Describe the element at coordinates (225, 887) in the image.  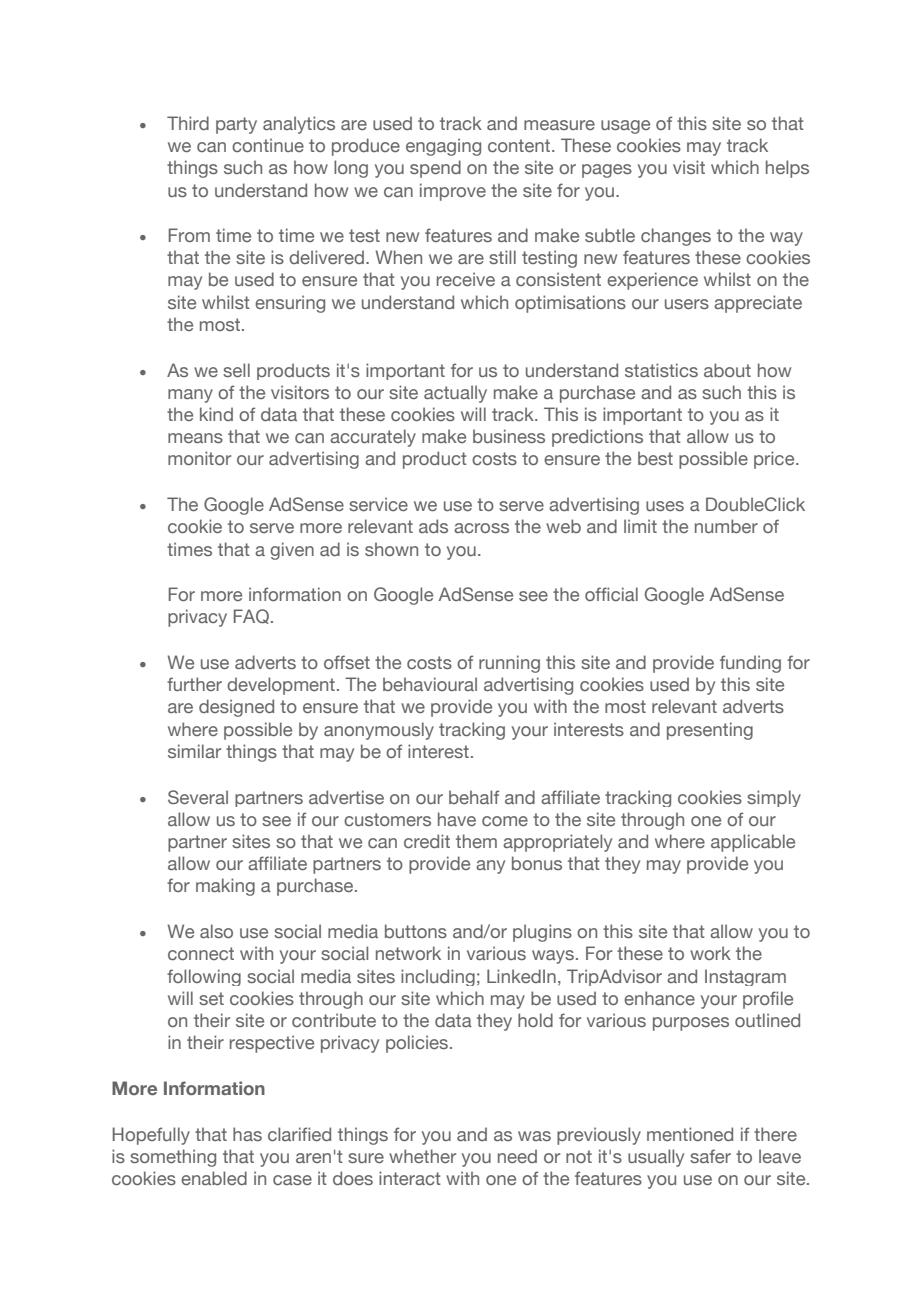
I see `making` at that location.
